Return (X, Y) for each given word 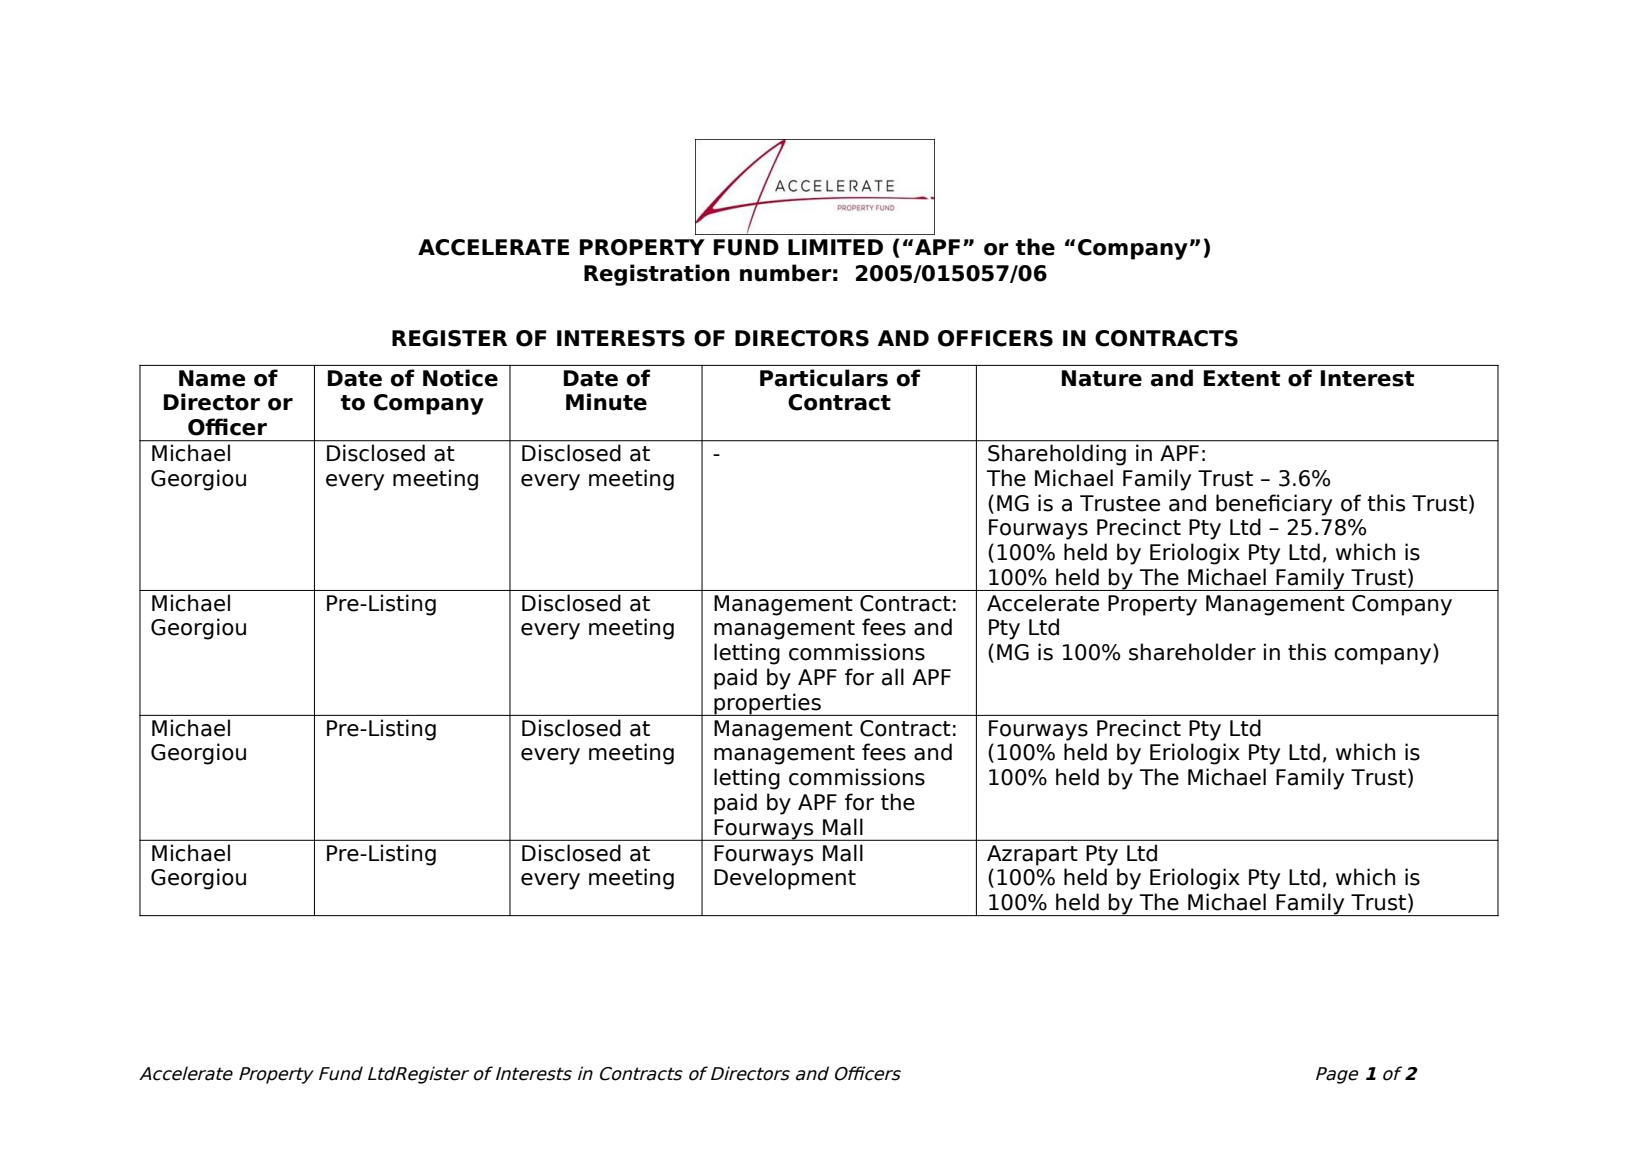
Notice (460, 378)
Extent (1242, 378)
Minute (606, 402)
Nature (1102, 378)
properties (767, 704)
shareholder (1192, 652)
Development (785, 879)
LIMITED (835, 247)
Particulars (824, 378)
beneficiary (1274, 505)
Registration (657, 275)
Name (212, 378)
